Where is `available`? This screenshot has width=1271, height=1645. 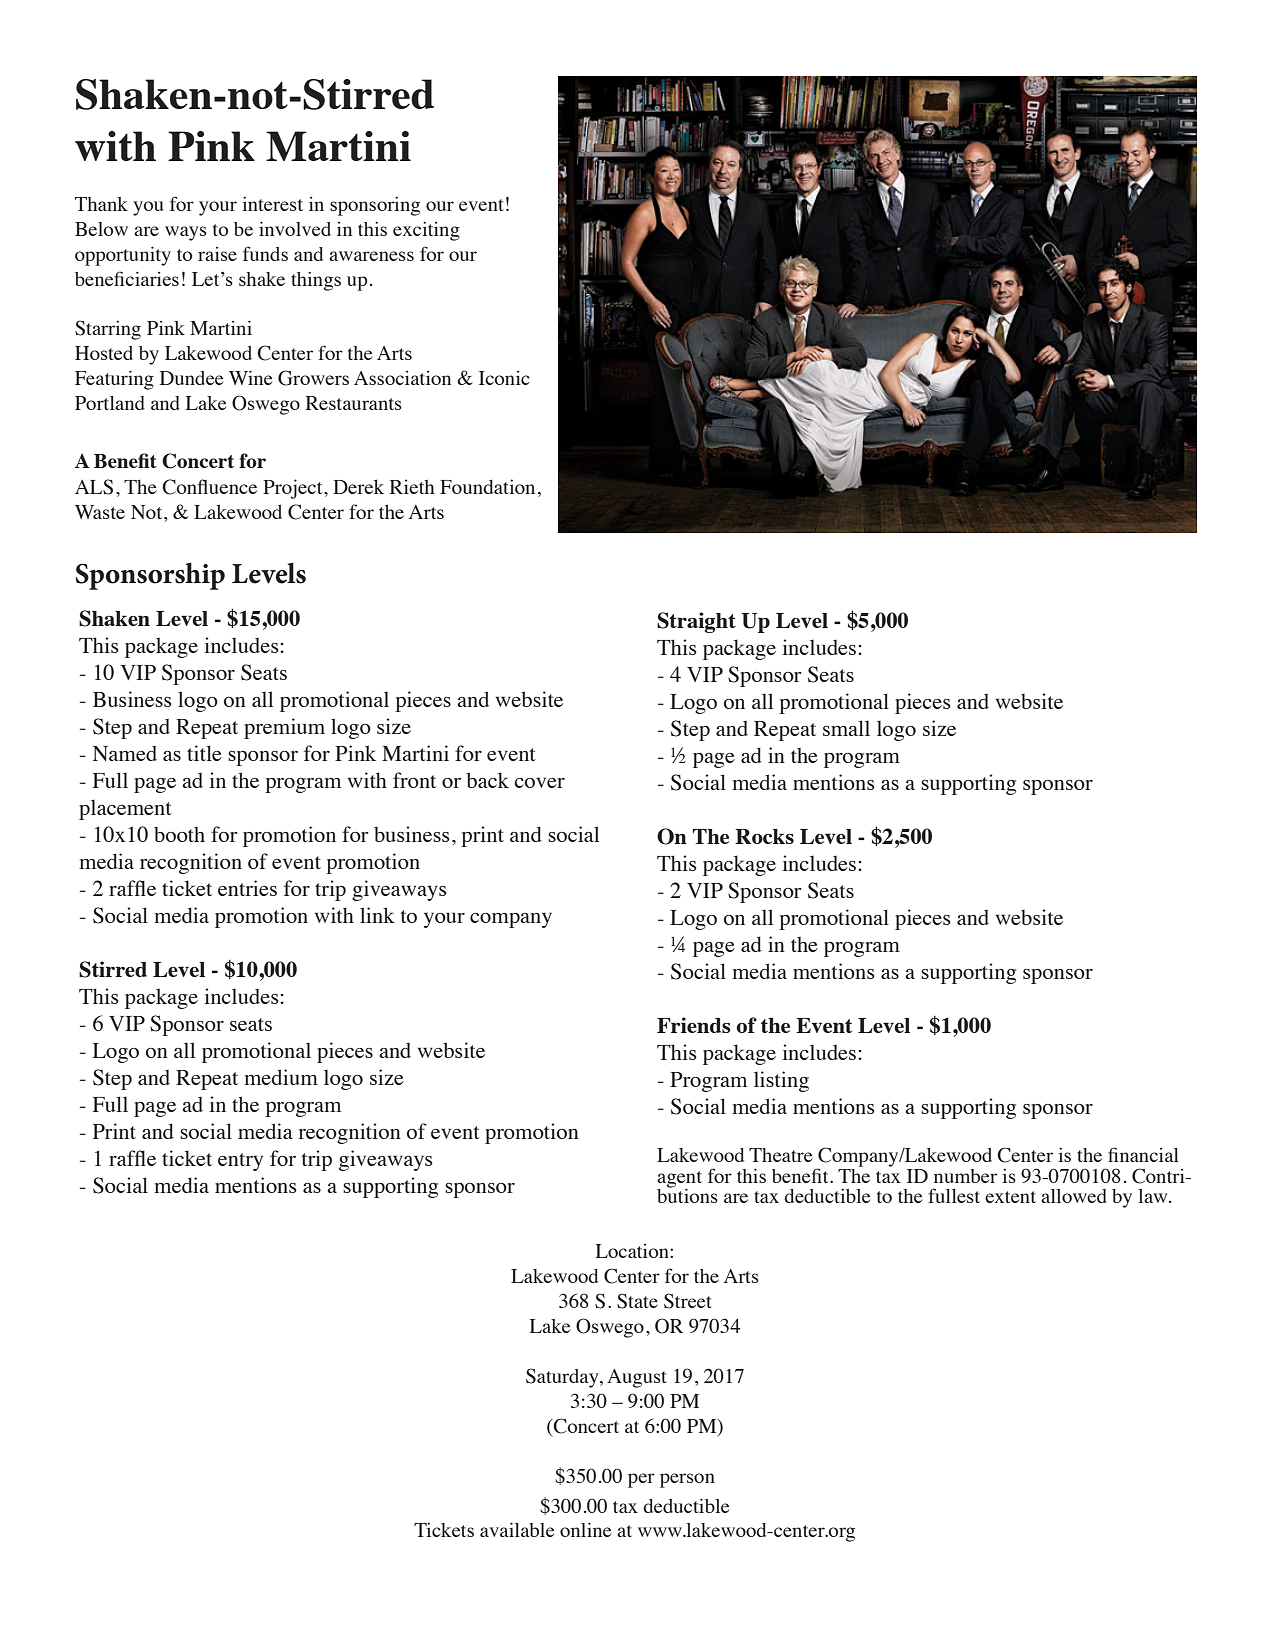
available is located at coordinates (517, 1529).
